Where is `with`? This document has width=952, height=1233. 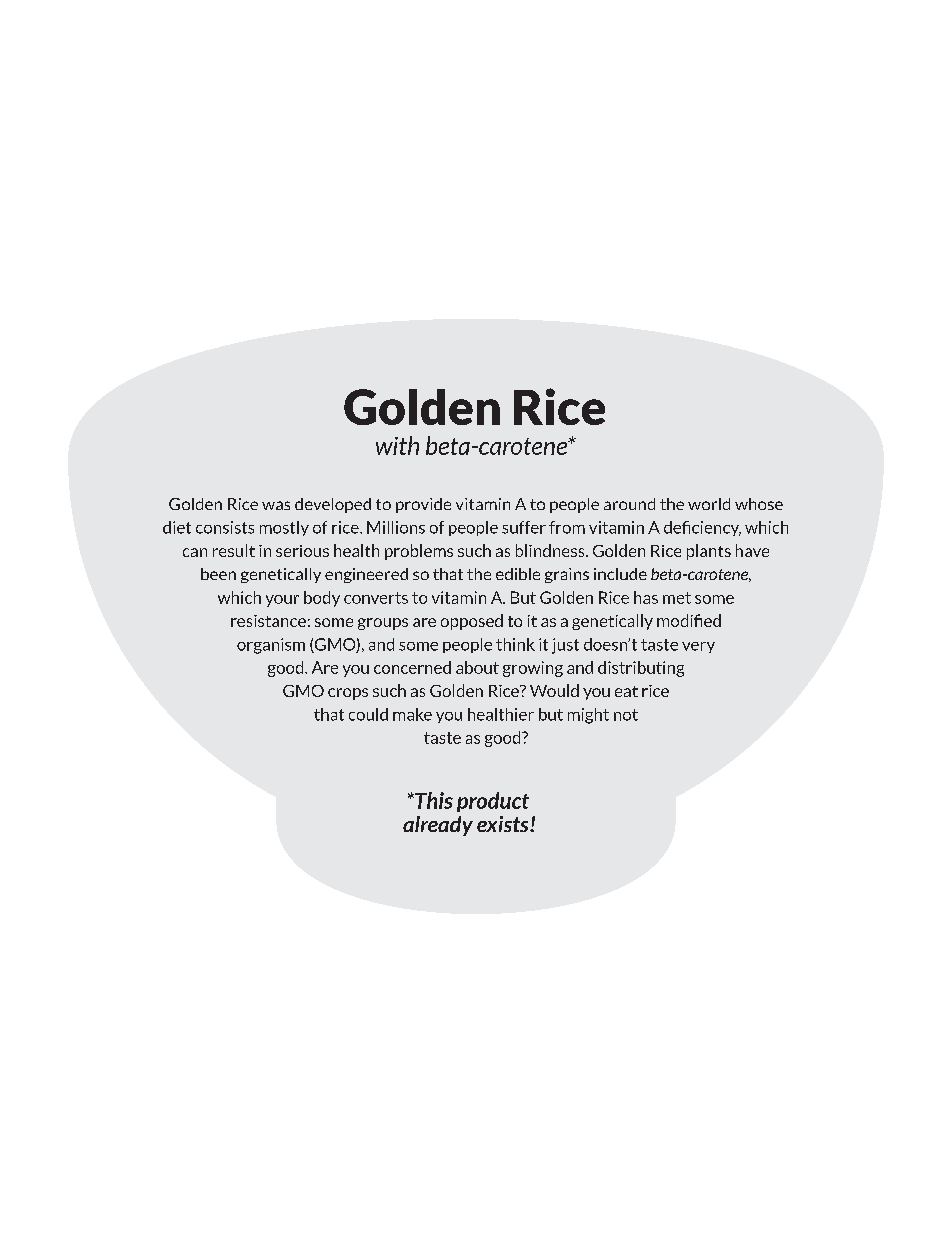 with is located at coordinates (397, 445).
